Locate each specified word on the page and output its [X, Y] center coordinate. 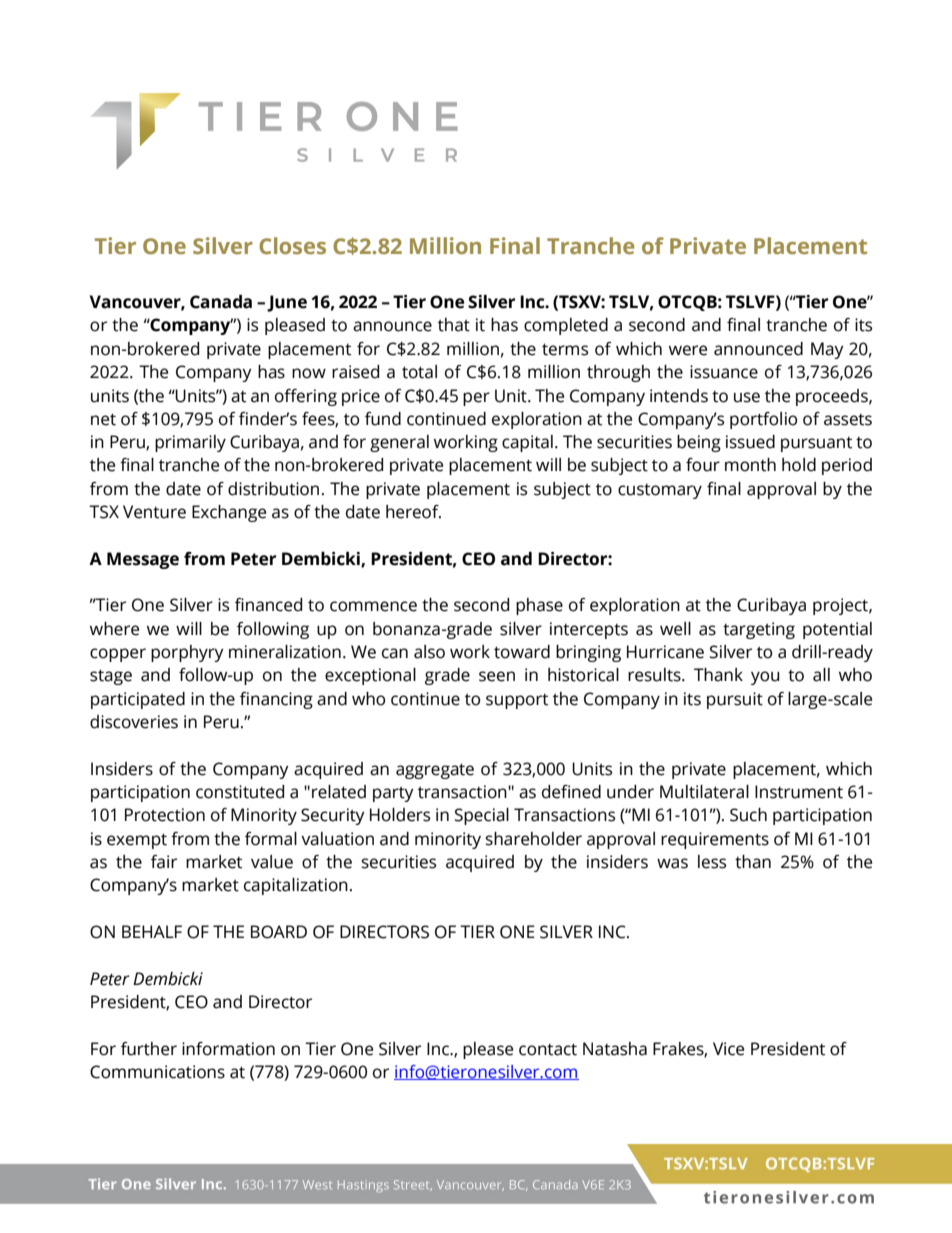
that [454, 325]
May [827, 350]
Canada [221, 302]
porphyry [187, 653]
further [149, 1049]
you [765, 678]
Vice [728, 1049]
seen [497, 676]
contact [548, 1049]
